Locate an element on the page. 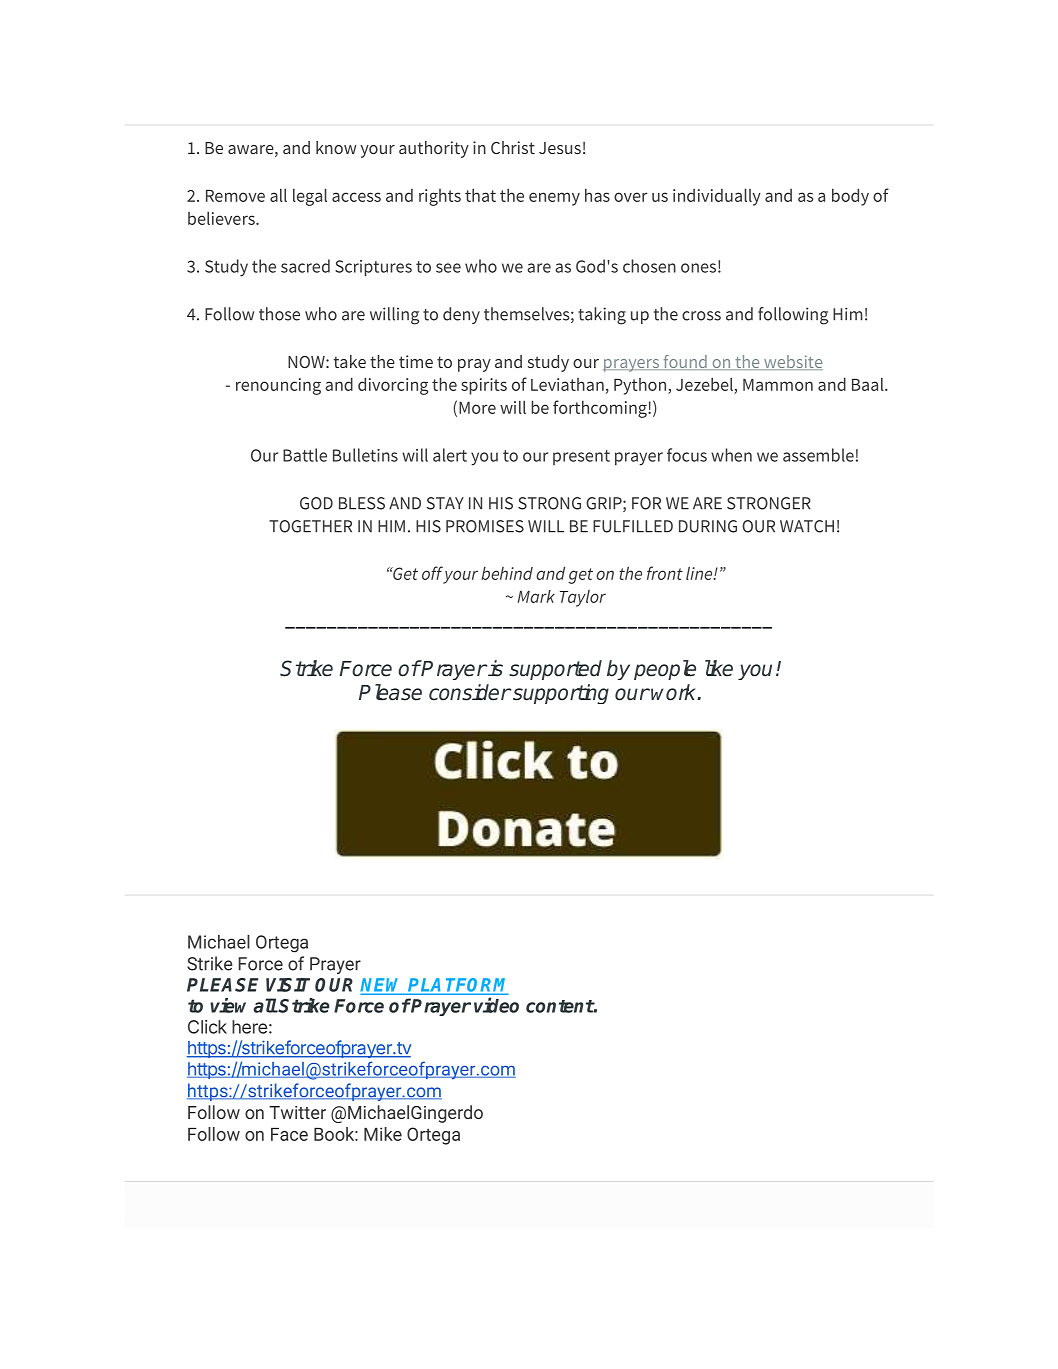 This document has height=1369, width=1058. enemy is located at coordinates (554, 199).
